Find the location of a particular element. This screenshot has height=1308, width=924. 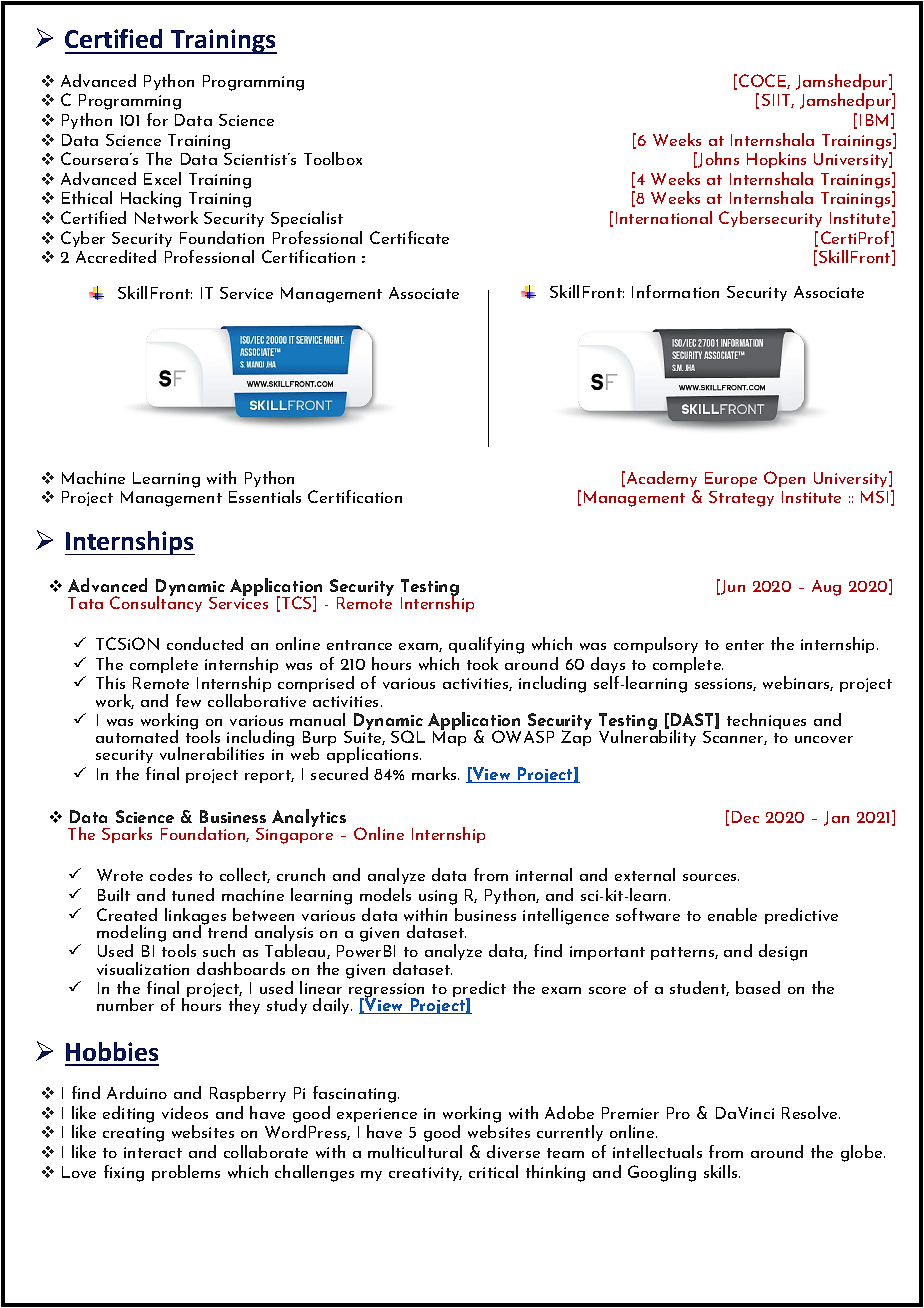

Open is located at coordinates (784, 479).
